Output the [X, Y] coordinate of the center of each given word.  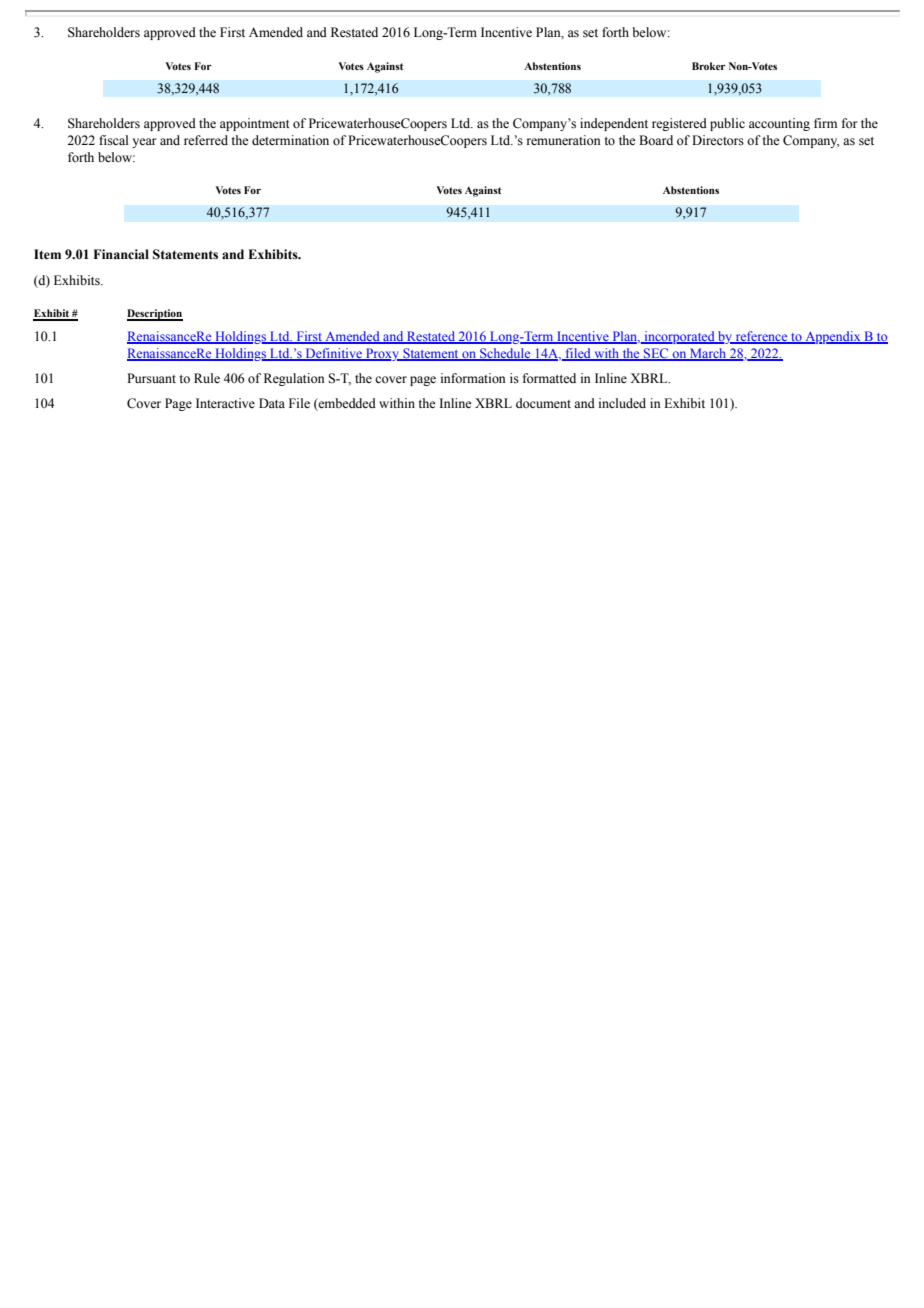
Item [47, 254]
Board [656, 140]
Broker [709, 66]
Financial [121, 254]
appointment [255, 124]
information [473, 378]
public [727, 124]
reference [762, 337]
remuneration [564, 140]
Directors [718, 140]
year [144, 143]
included [622, 403]
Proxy [383, 354]
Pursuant [151, 378]
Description [155, 315]
